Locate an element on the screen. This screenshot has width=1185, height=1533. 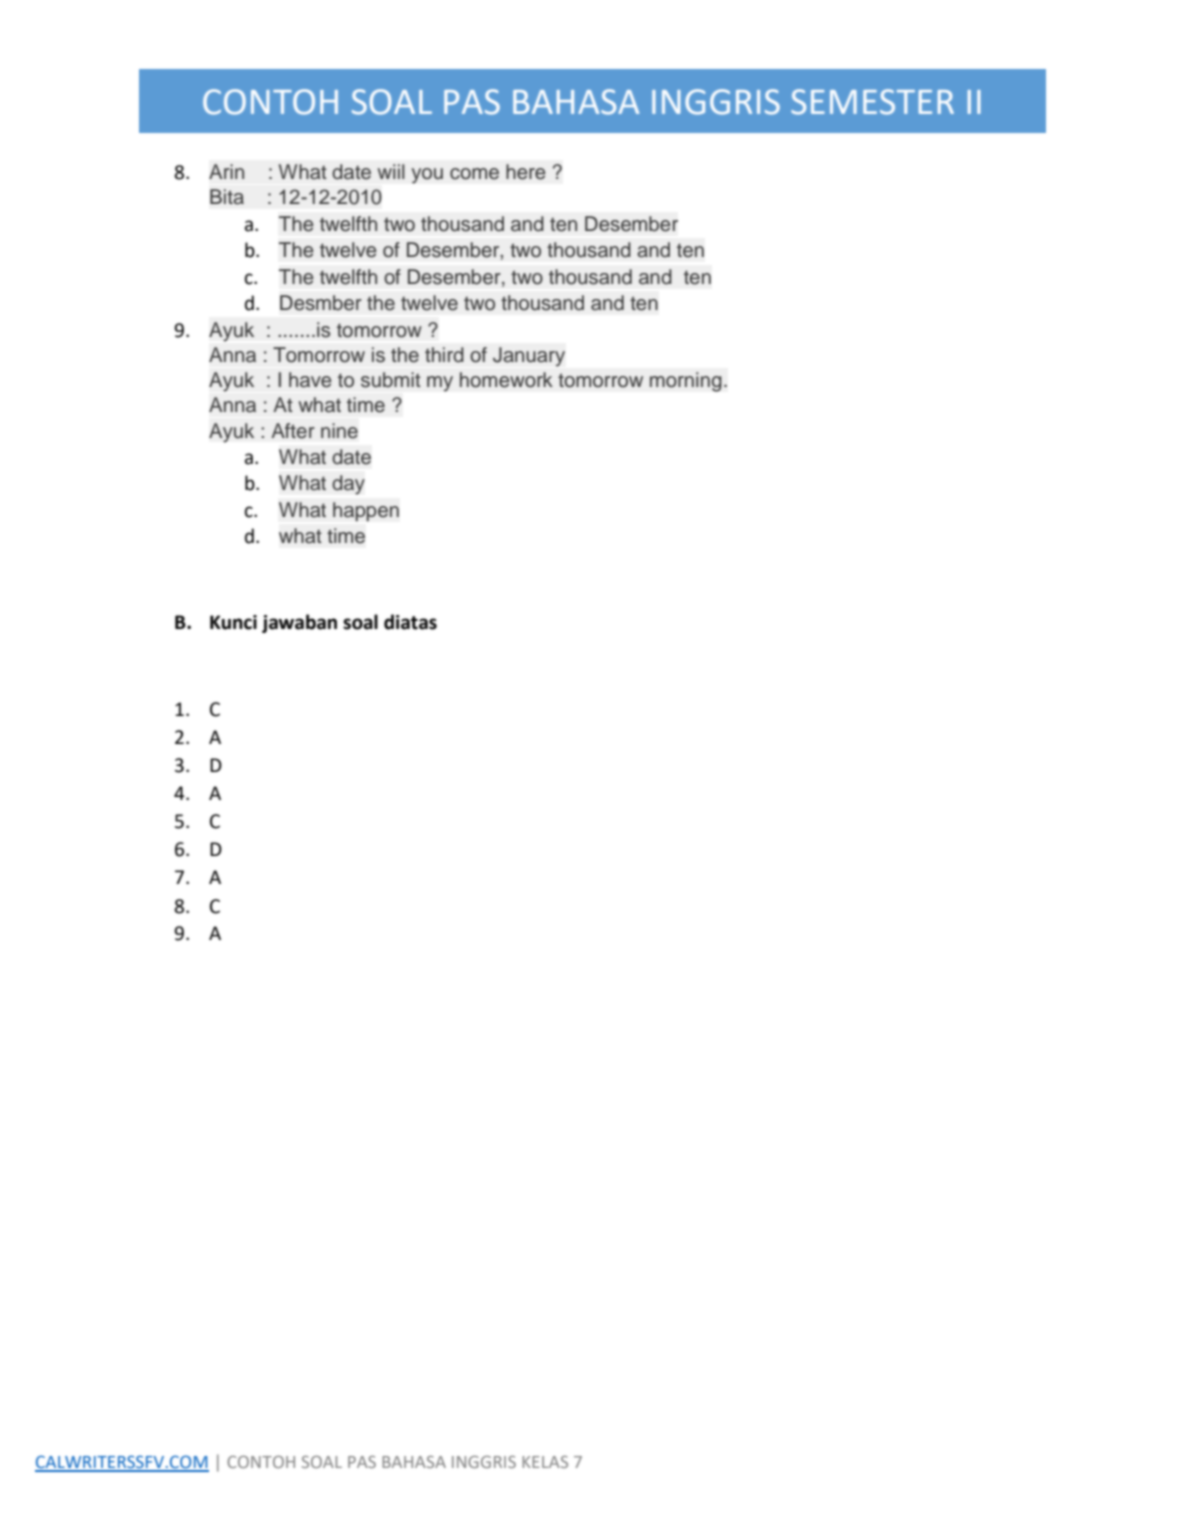
day is located at coordinates (348, 485).
